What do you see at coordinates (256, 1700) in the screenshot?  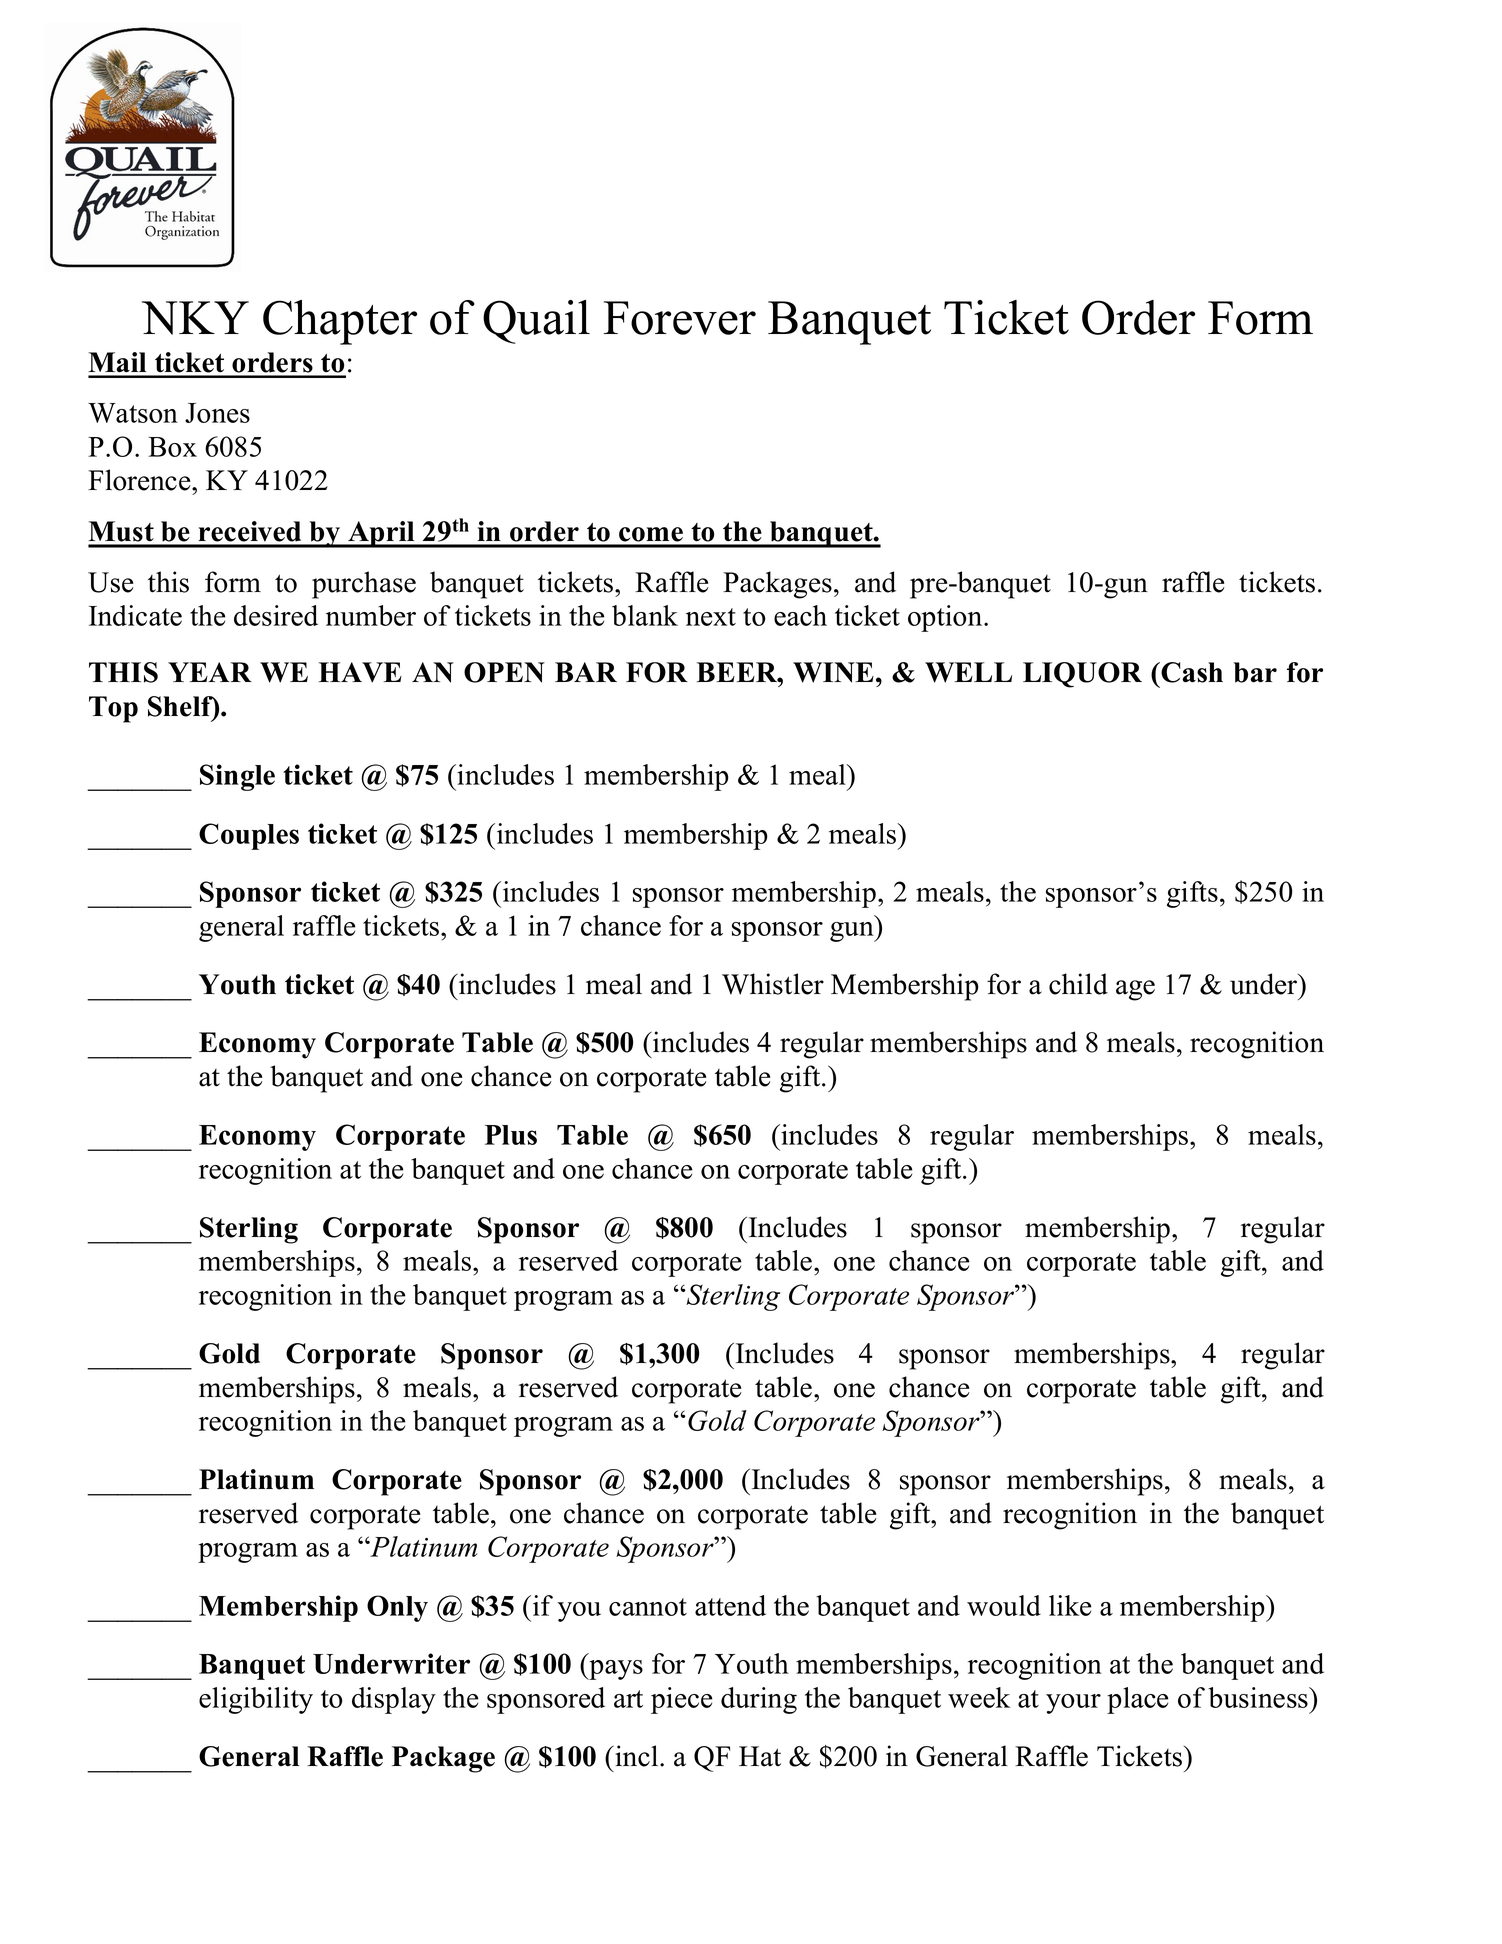 I see `eligibility` at bounding box center [256, 1700].
